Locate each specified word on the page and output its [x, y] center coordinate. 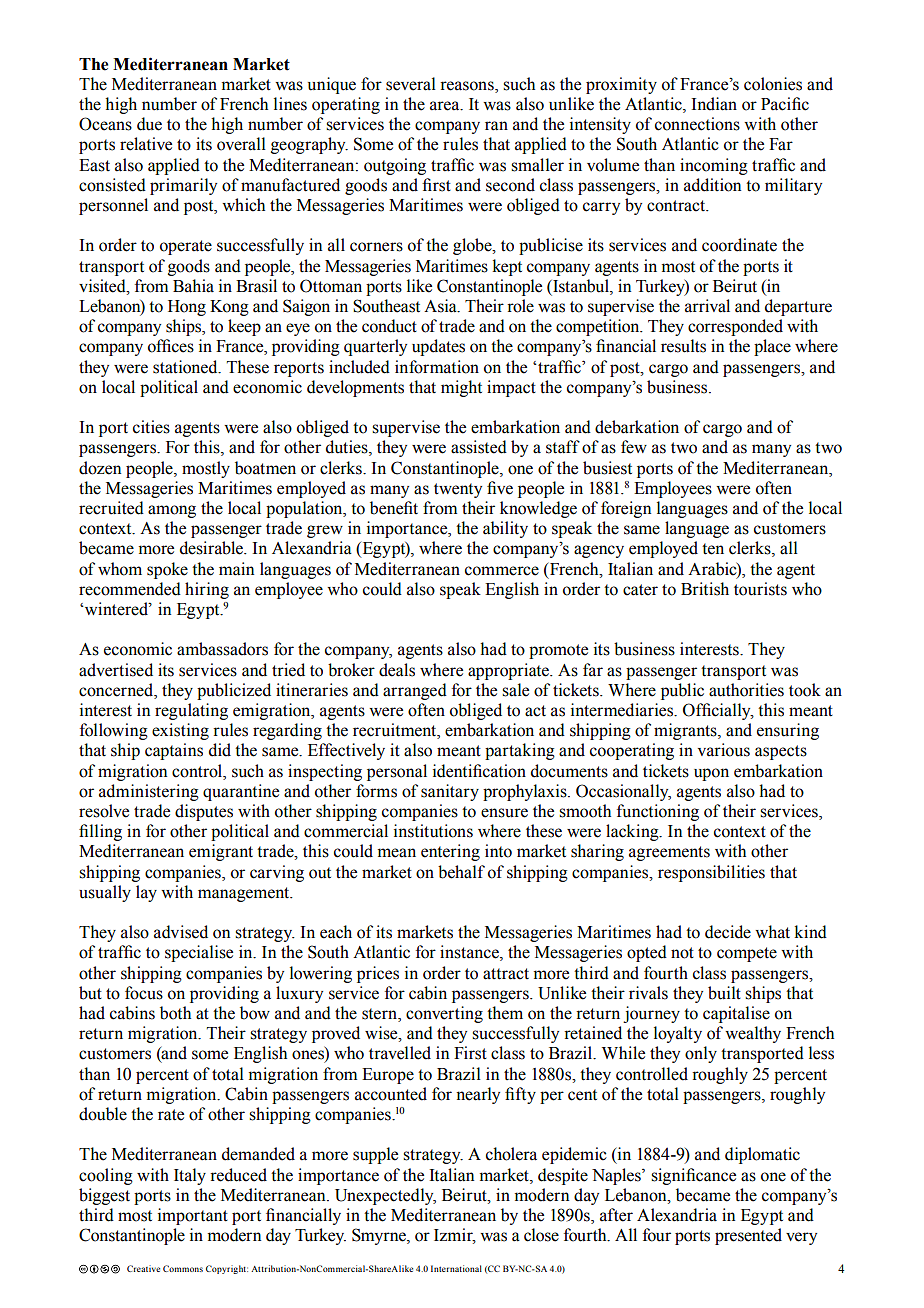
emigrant [221, 852]
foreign [626, 509]
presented [748, 1236]
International [456, 1268]
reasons [468, 87]
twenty [458, 490]
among [172, 511]
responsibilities [711, 873]
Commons [183, 1268]
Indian [714, 104]
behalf [461, 872]
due [149, 124]
